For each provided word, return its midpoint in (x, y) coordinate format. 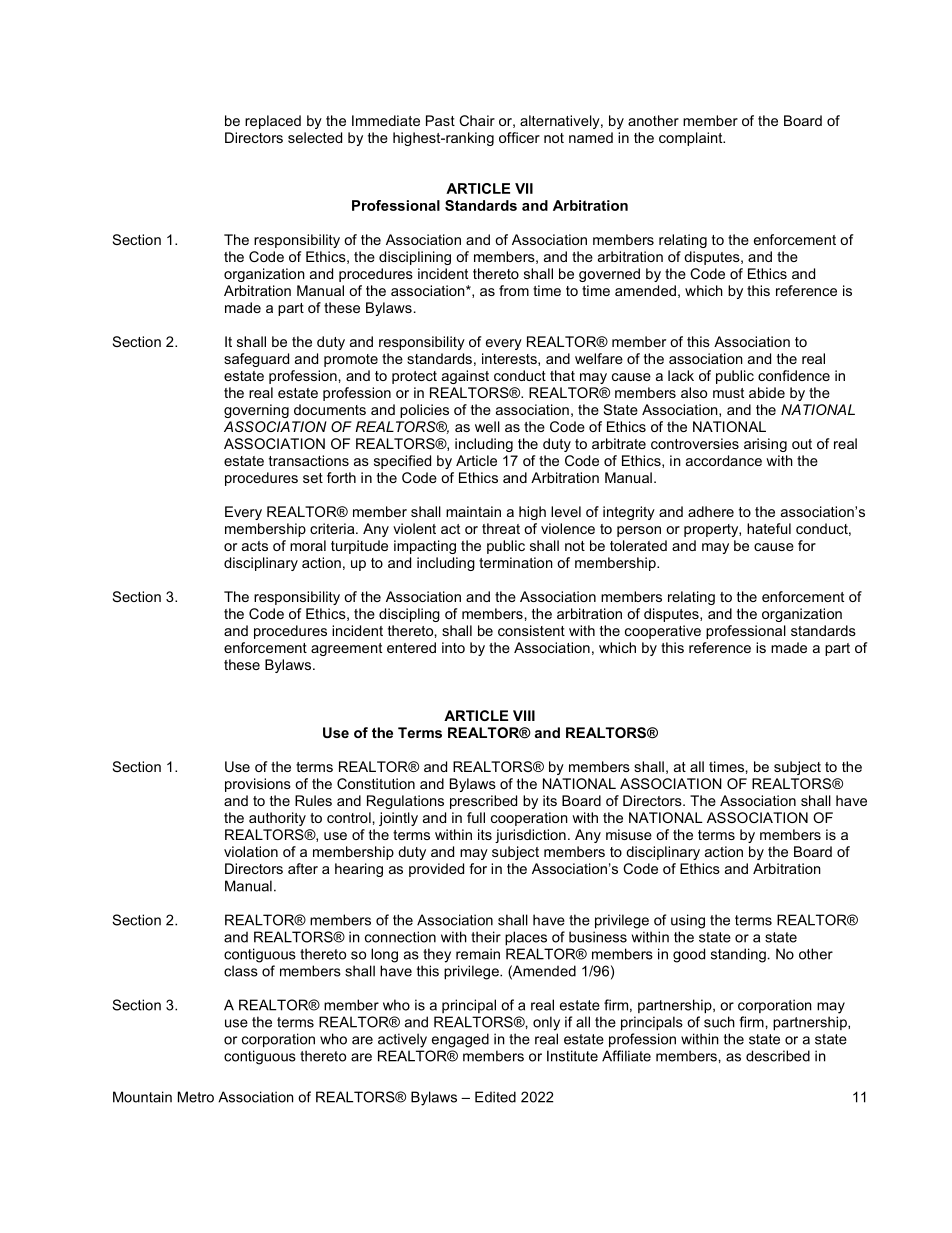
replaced (273, 122)
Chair (477, 120)
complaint (692, 139)
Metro (196, 1097)
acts (255, 546)
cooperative (663, 632)
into (453, 647)
